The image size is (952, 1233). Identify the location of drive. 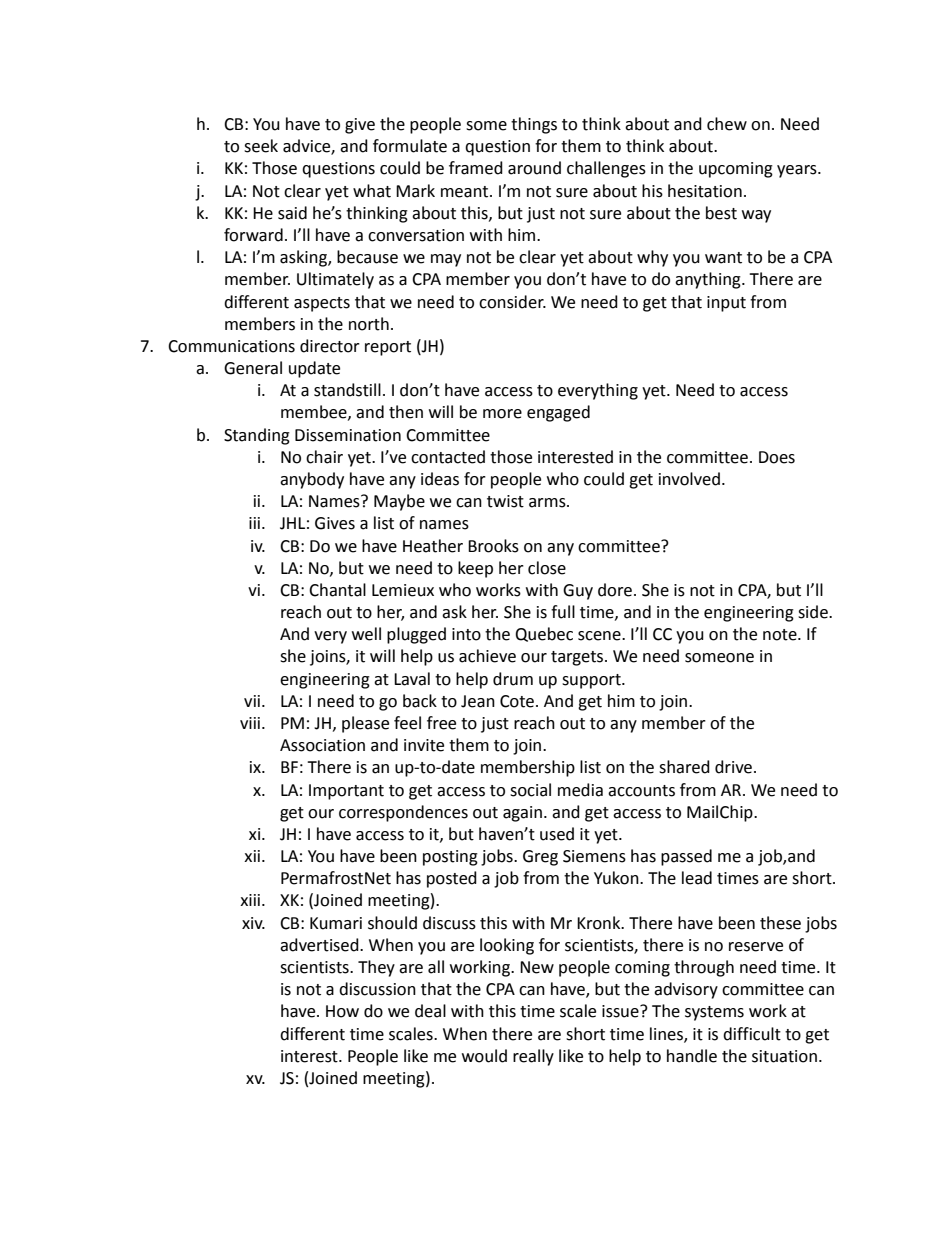
(735, 767).
